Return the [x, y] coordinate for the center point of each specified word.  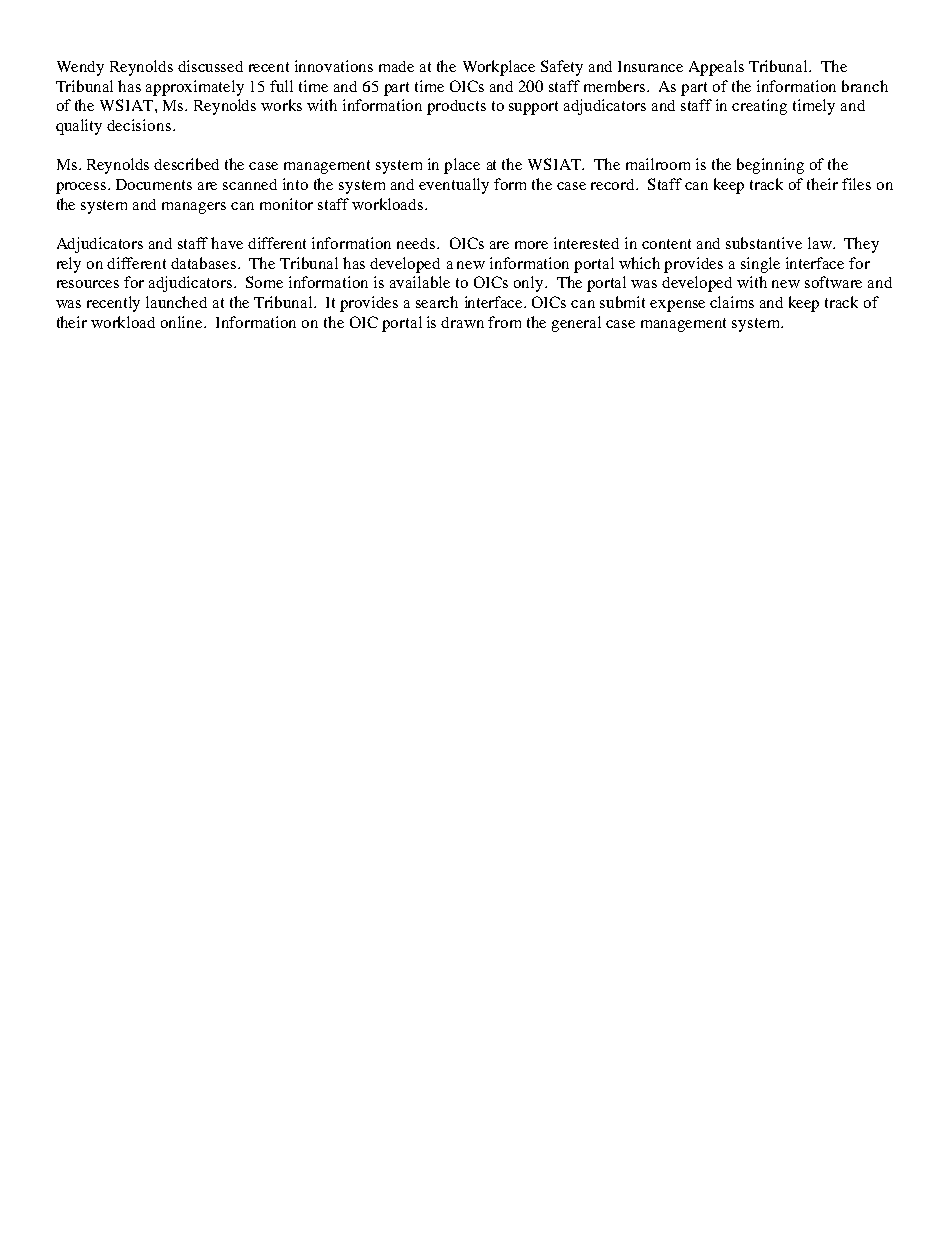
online [183, 322]
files [856, 184]
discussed [210, 66]
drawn [462, 322]
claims [732, 302]
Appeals [716, 68]
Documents [154, 184]
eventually [454, 186]
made [396, 66]
